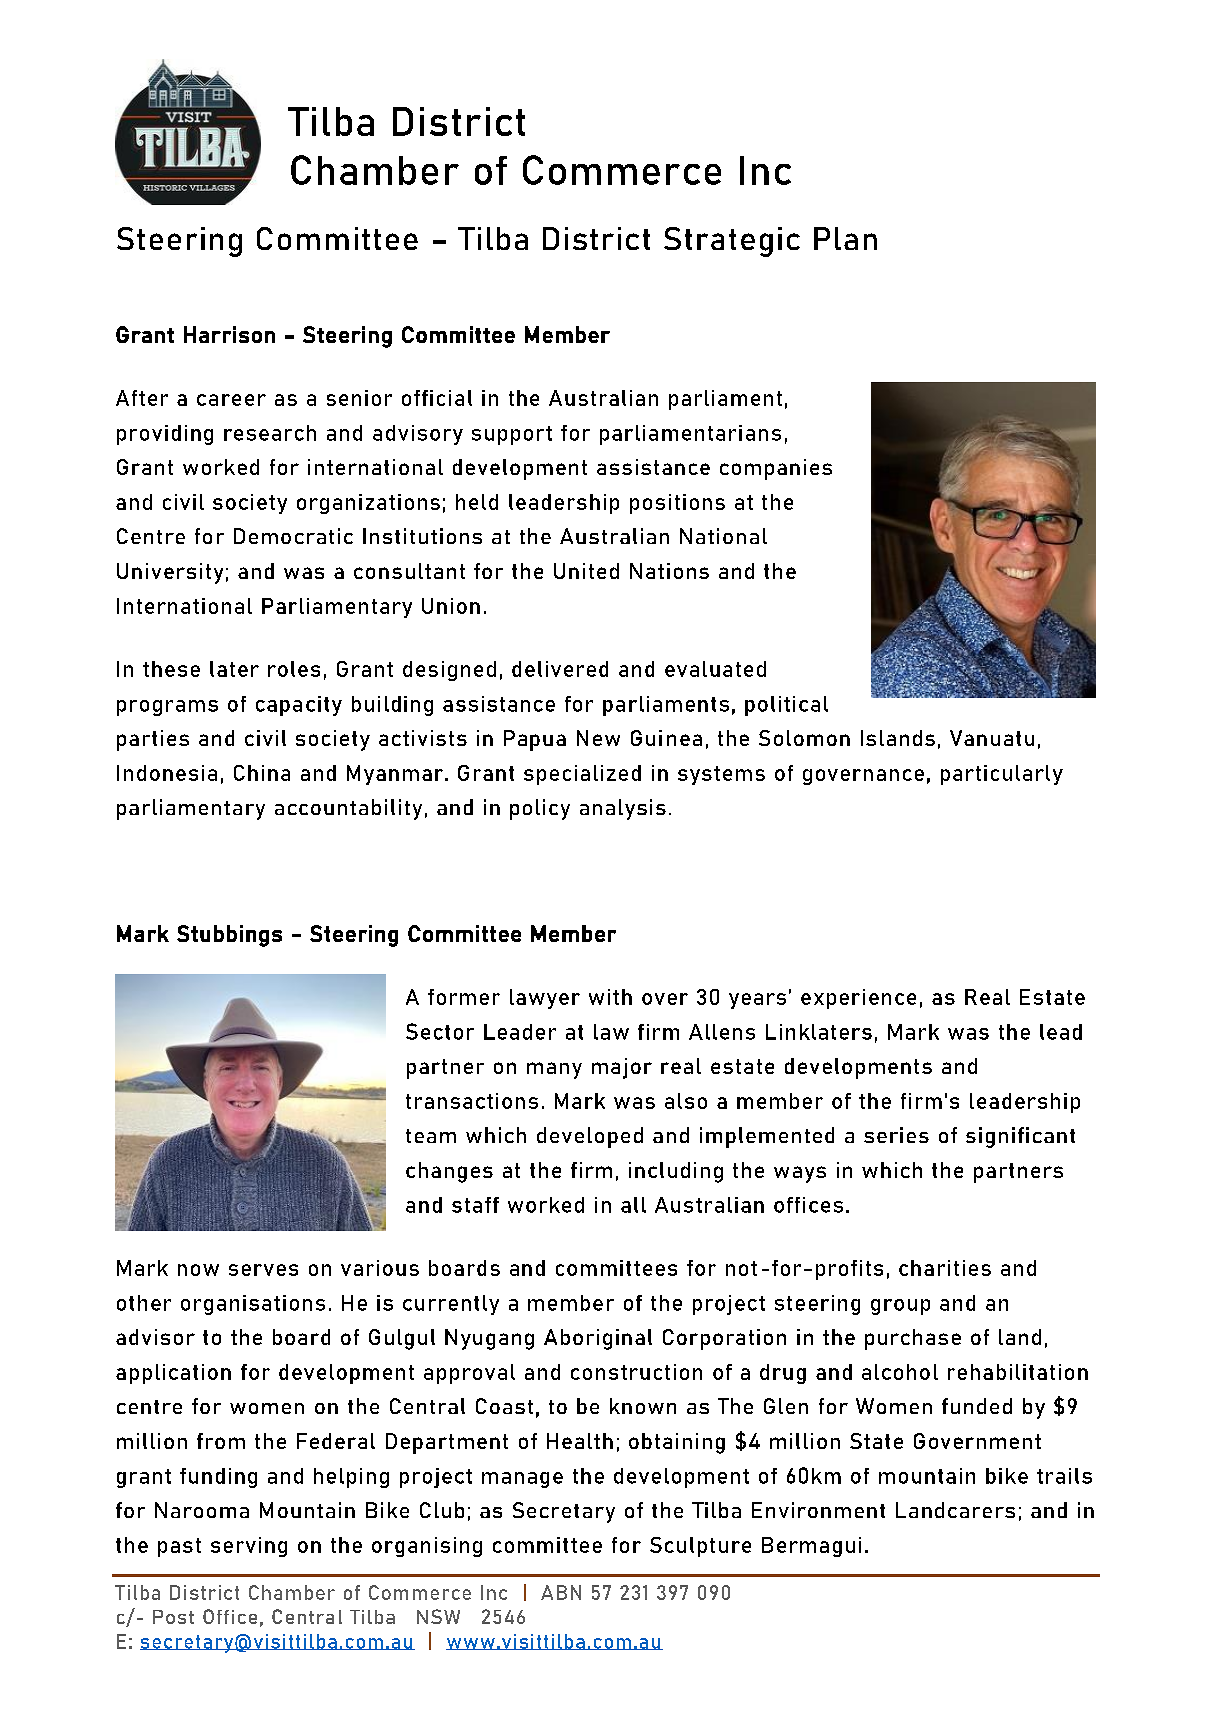  Describe the element at coordinates (732, 242) in the document. I see `Strategic` at that location.
